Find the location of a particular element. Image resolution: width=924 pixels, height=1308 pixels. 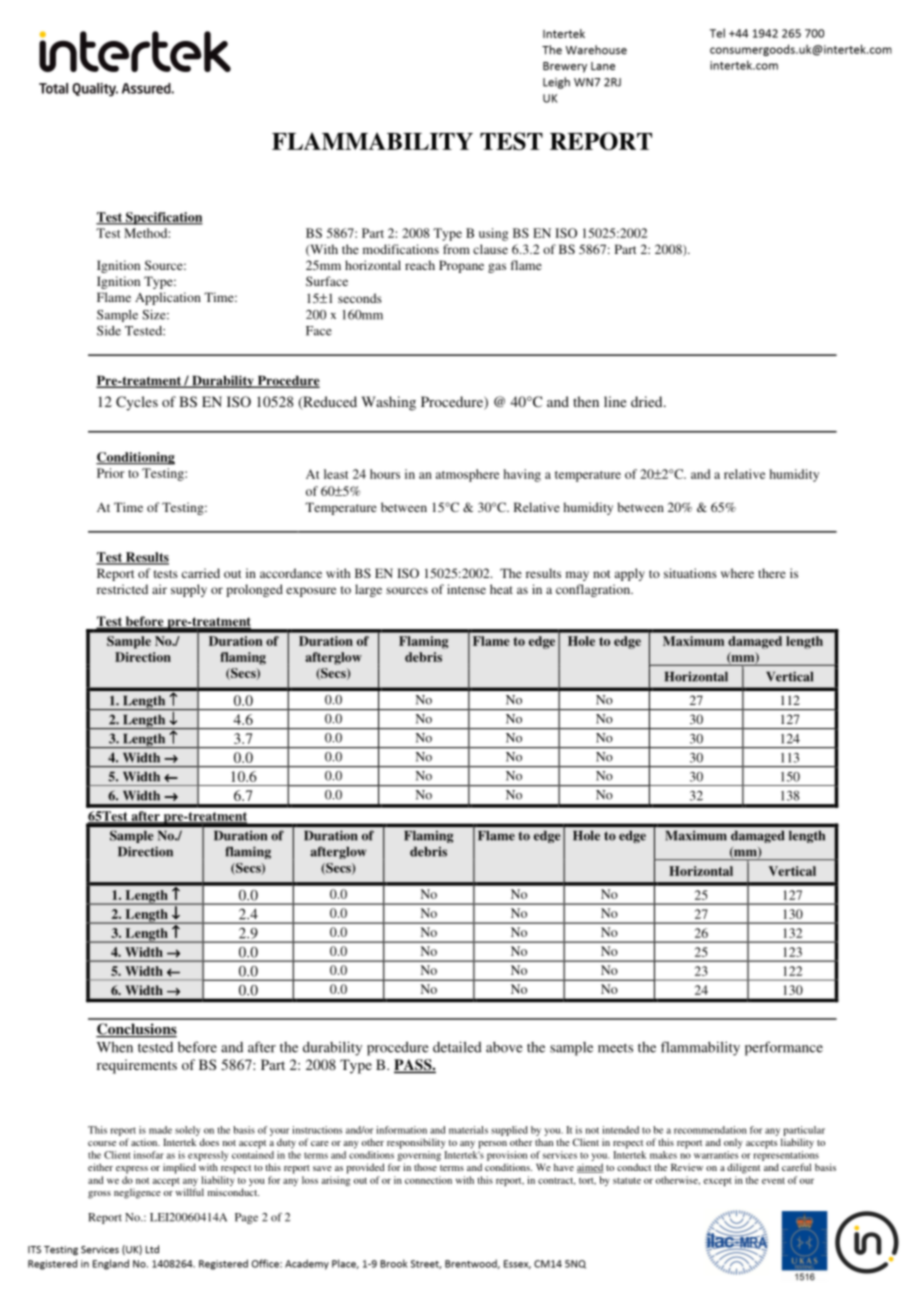

gas is located at coordinates (497, 268).
